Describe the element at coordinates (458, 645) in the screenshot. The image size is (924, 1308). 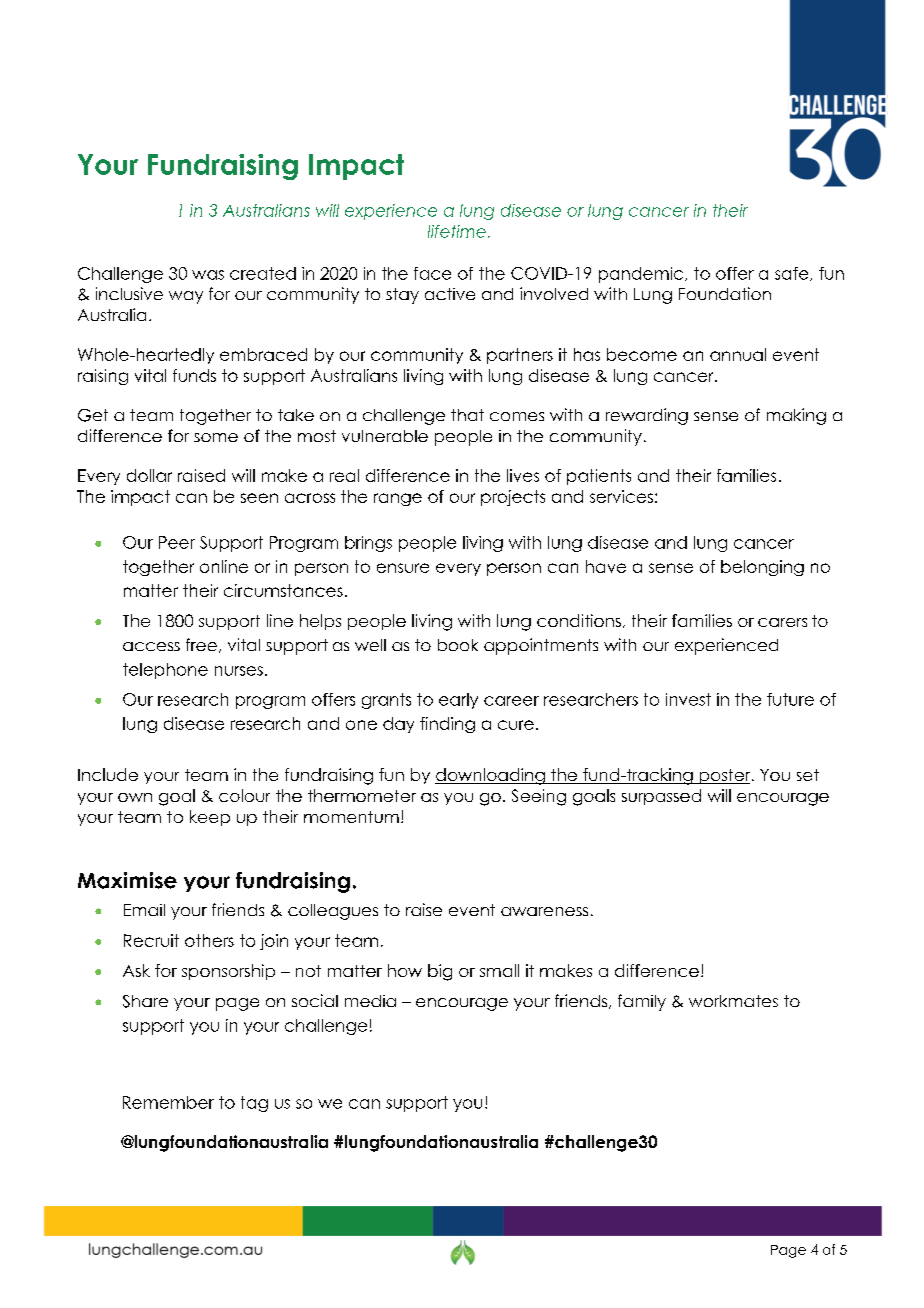
I see `book` at that location.
